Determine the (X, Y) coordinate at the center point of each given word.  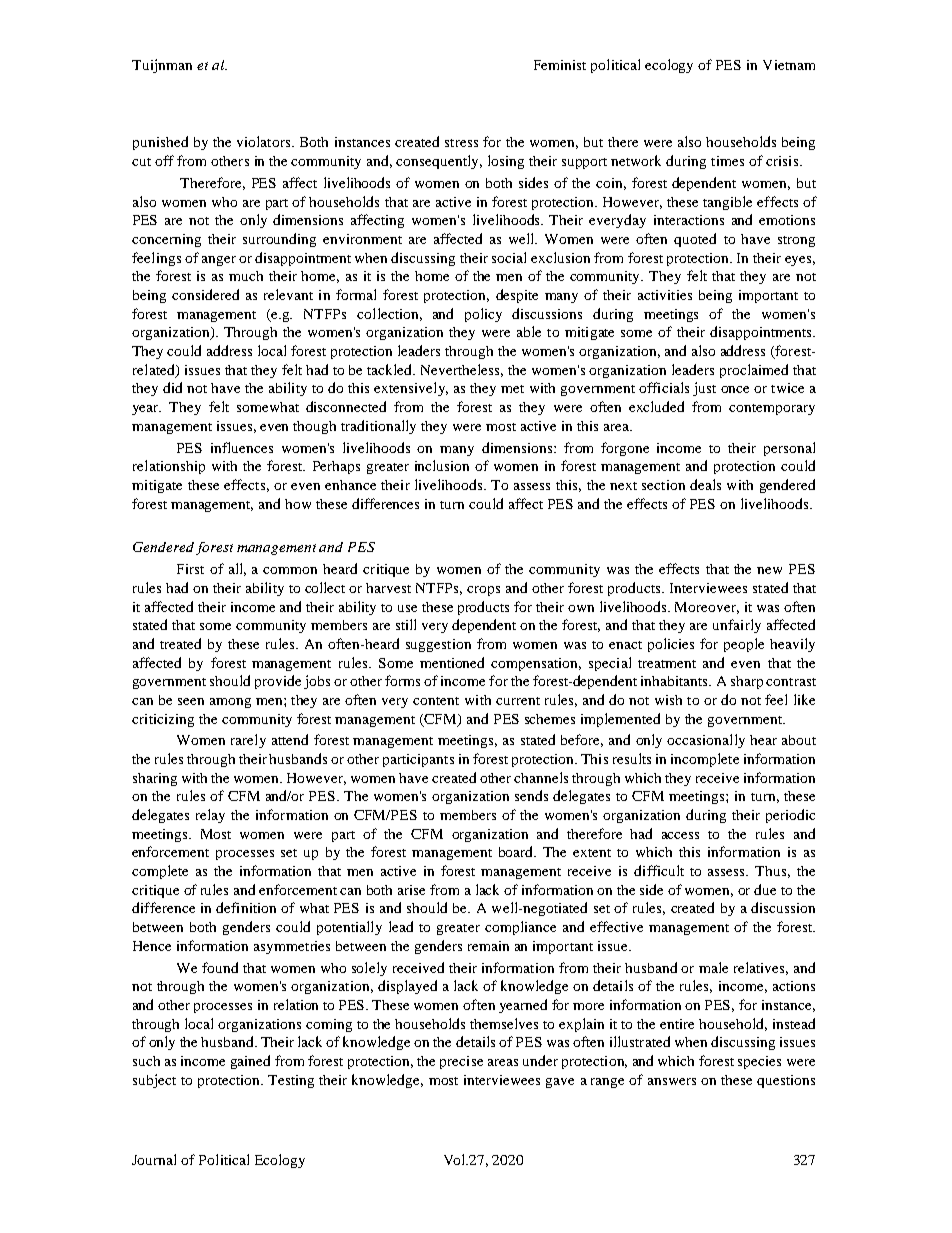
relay (210, 816)
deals (705, 484)
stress (461, 143)
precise (461, 1062)
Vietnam (789, 65)
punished (160, 143)
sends (531, 795)
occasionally (706, 741)
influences (242, 447)
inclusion (442, 465)
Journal (154, 1159)
